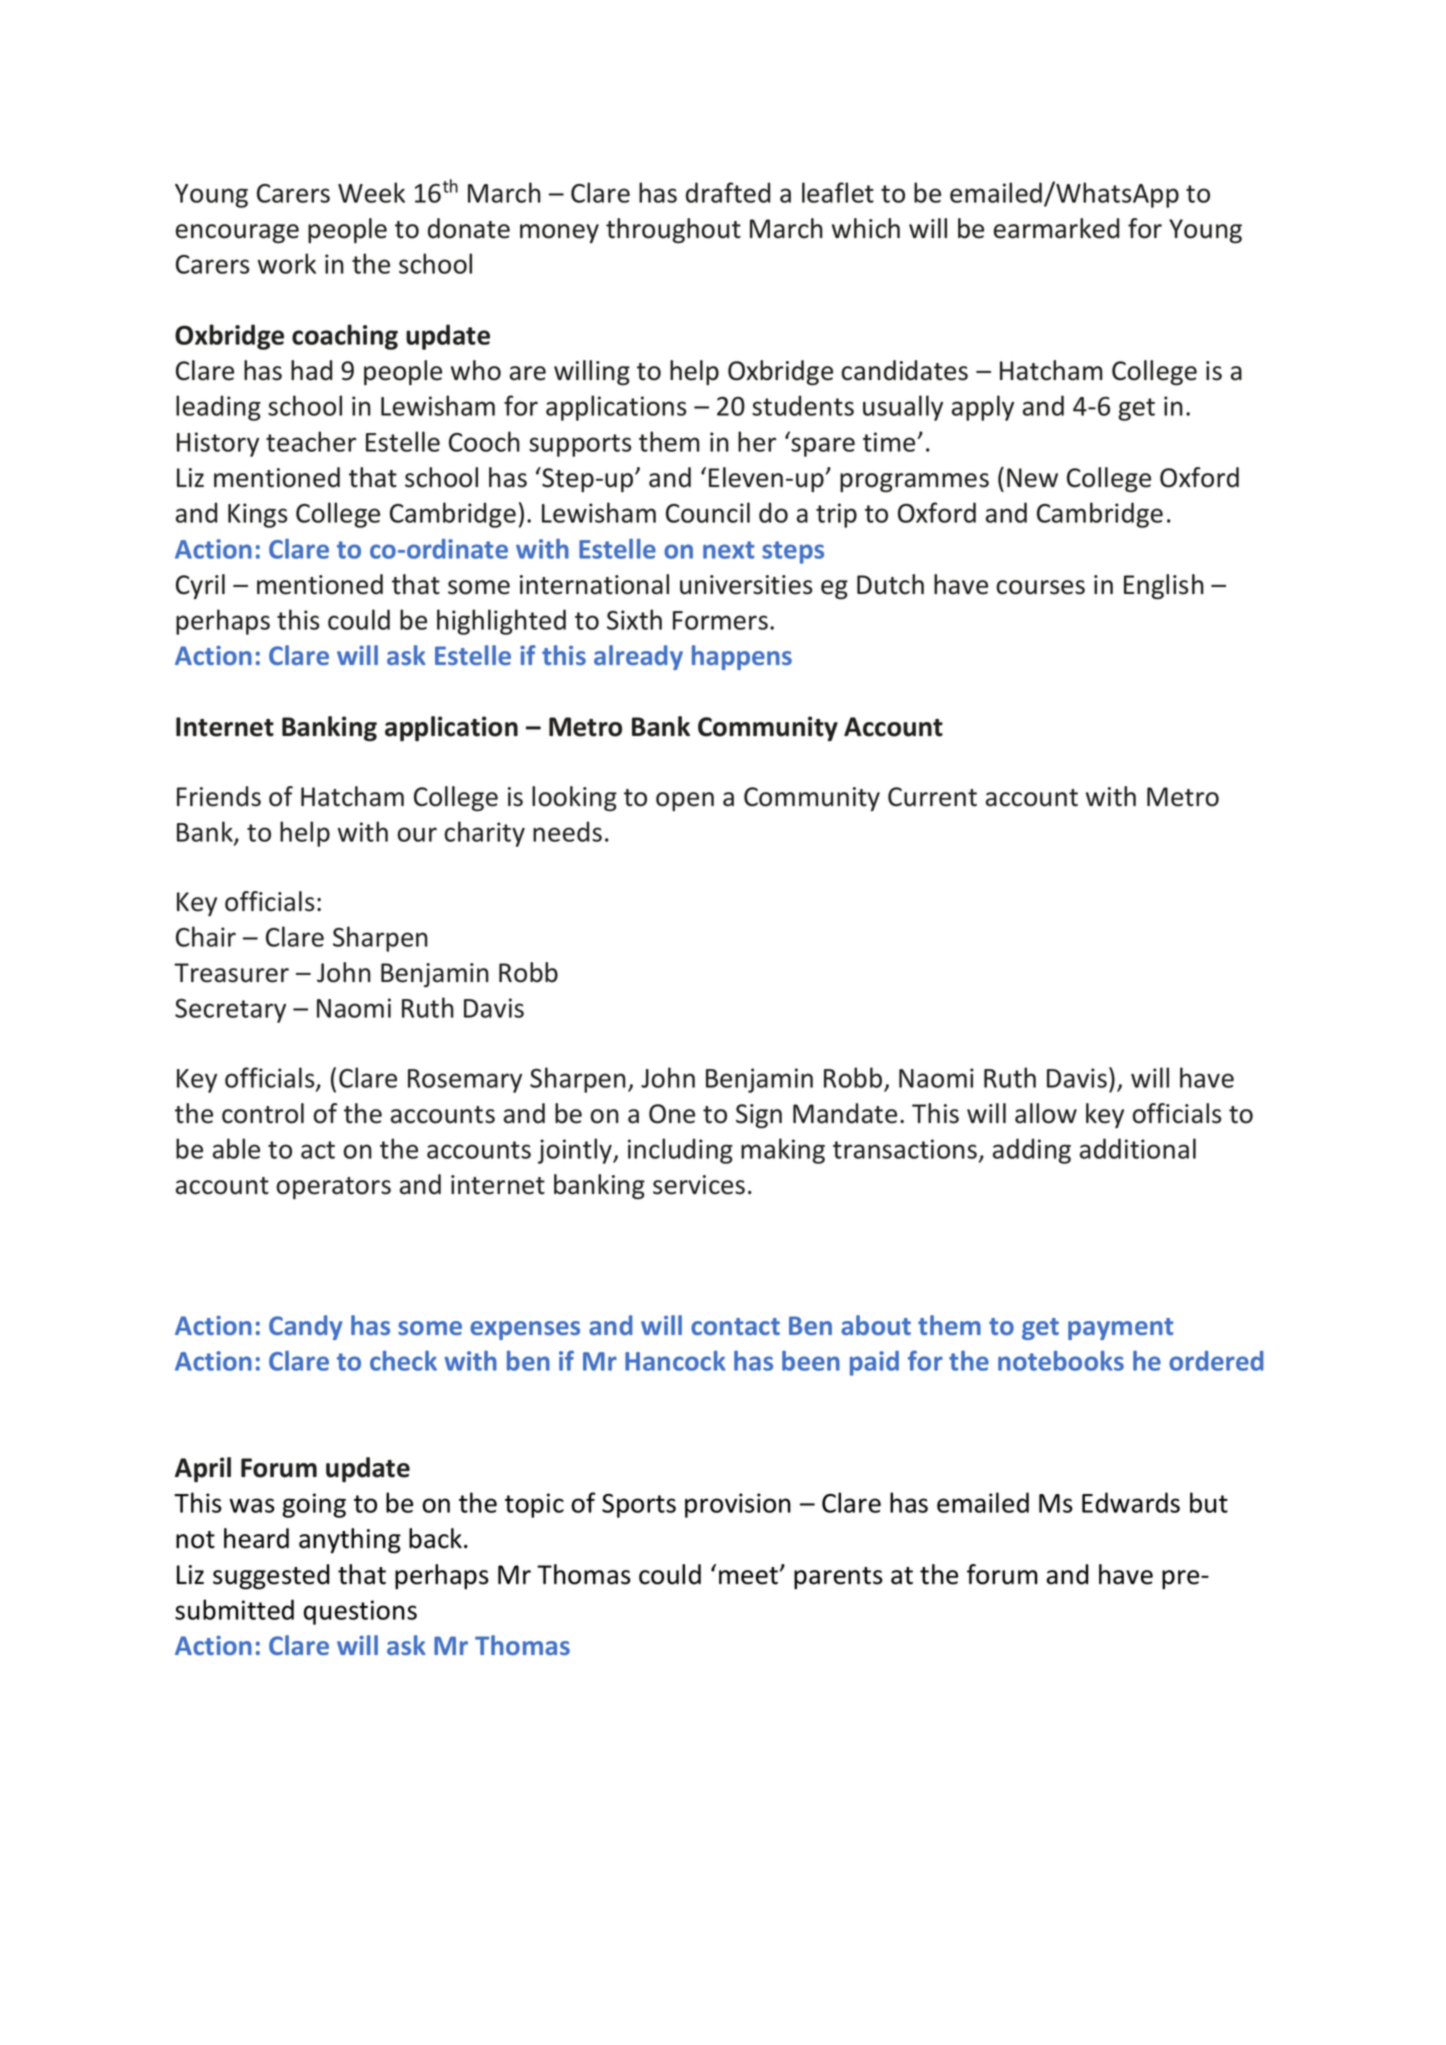  Describe the element at coordinates (1056, 228) in the page. I see `earmarked` at that location.
